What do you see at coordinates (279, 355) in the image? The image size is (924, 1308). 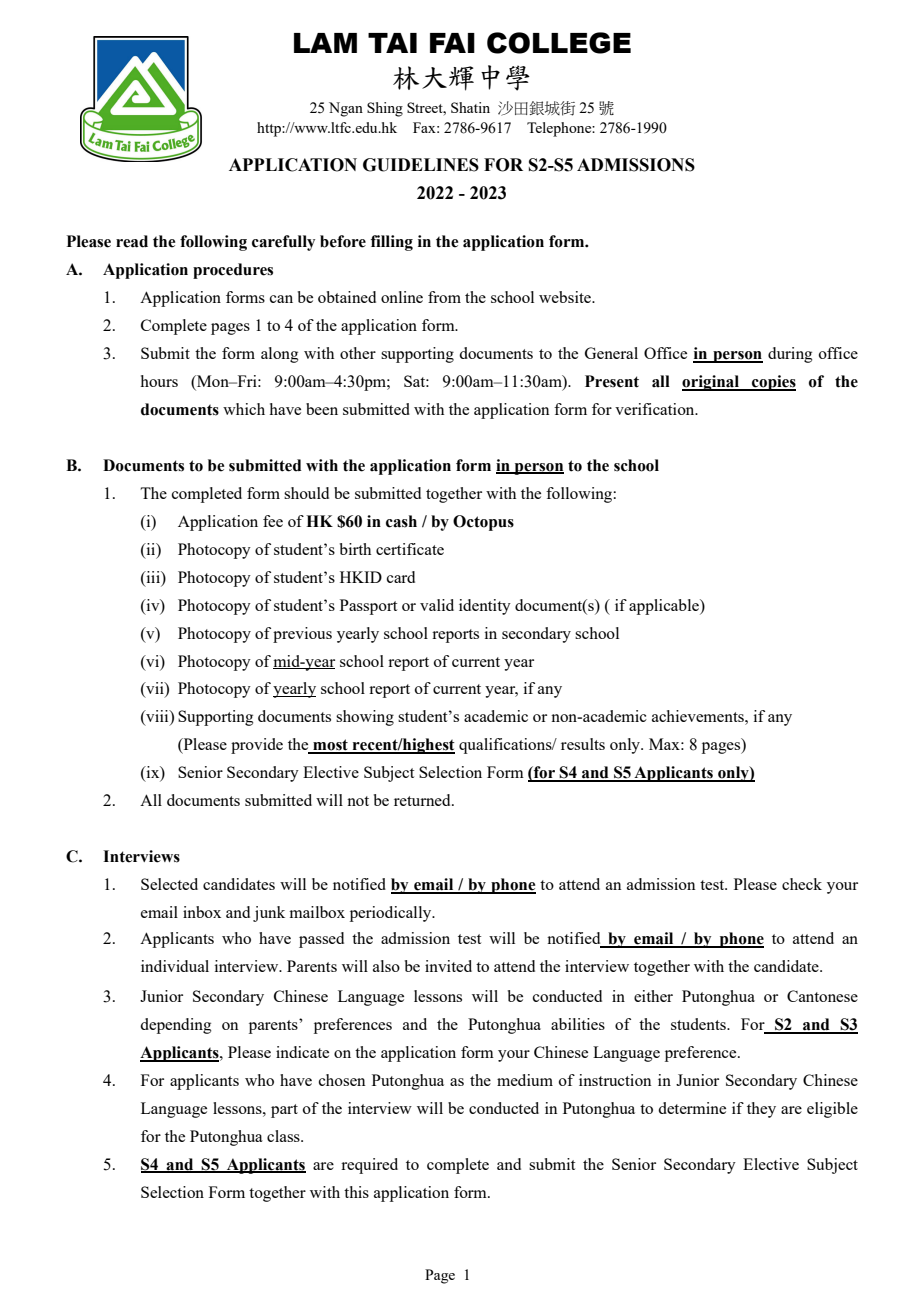 I see `along` at bounding box center [279, 355].
